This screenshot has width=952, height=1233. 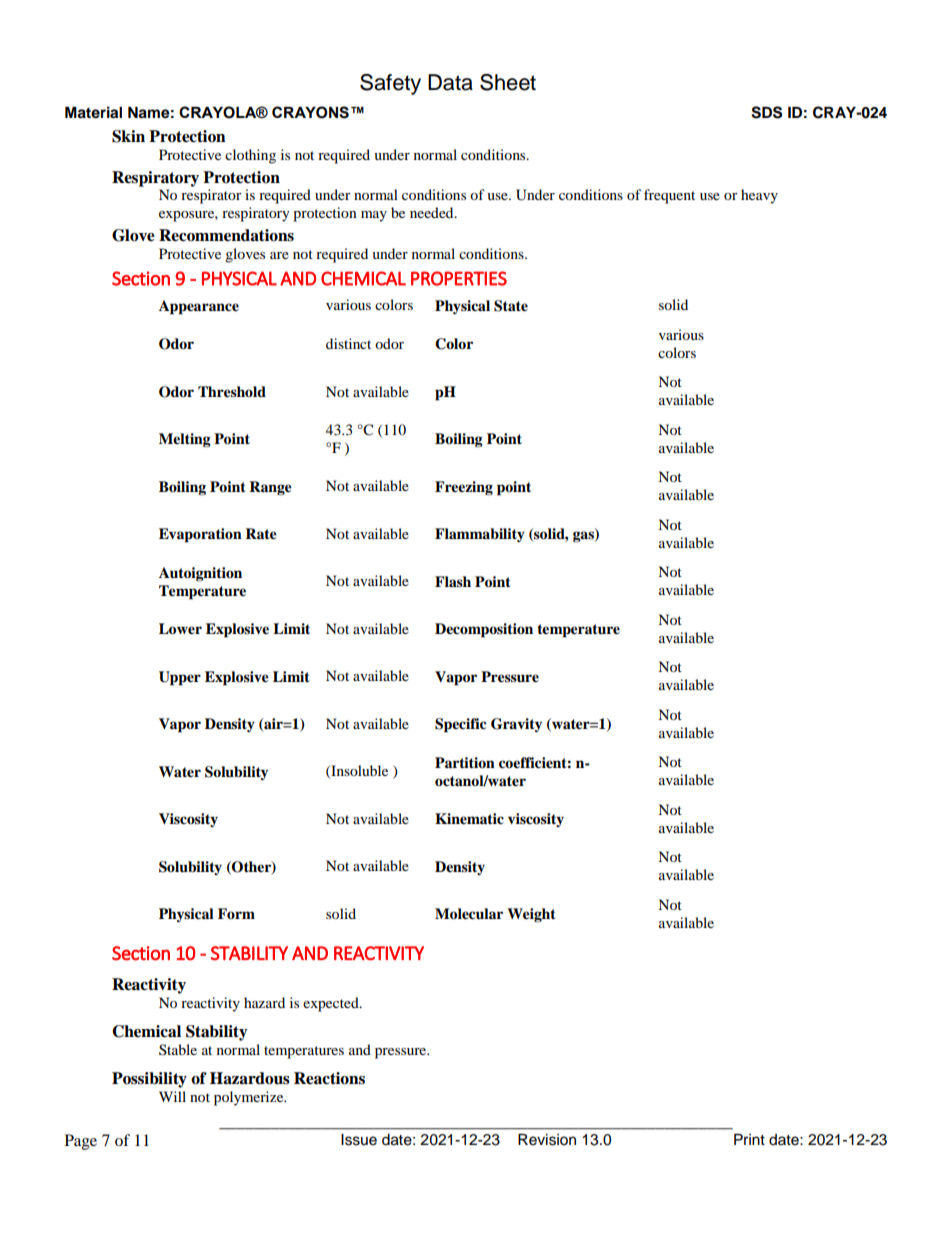 I want to click on Lower, so click(x=180, y=629).
